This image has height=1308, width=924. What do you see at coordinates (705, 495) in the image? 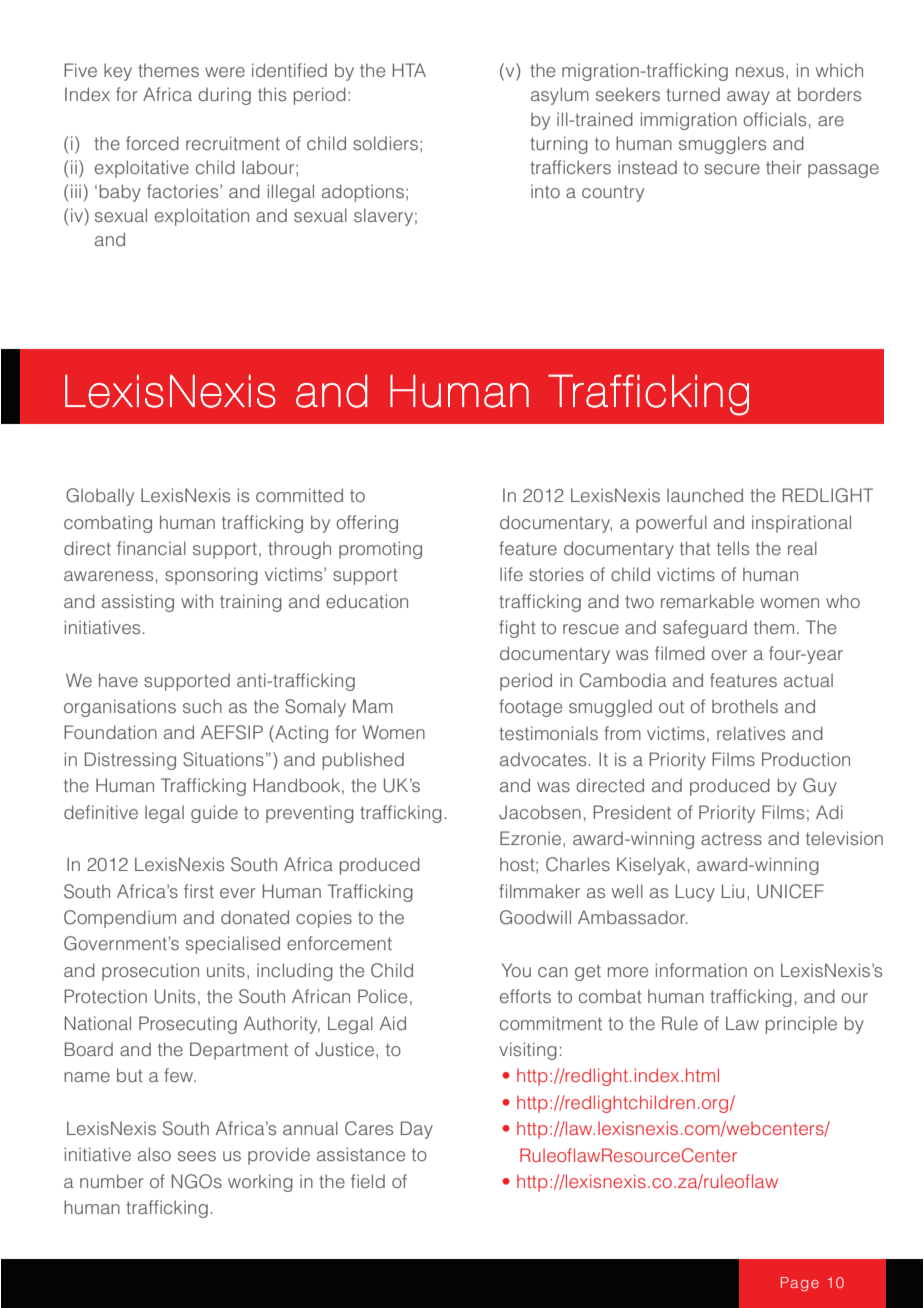
I see `launched` at bounding box center [705, 495].
